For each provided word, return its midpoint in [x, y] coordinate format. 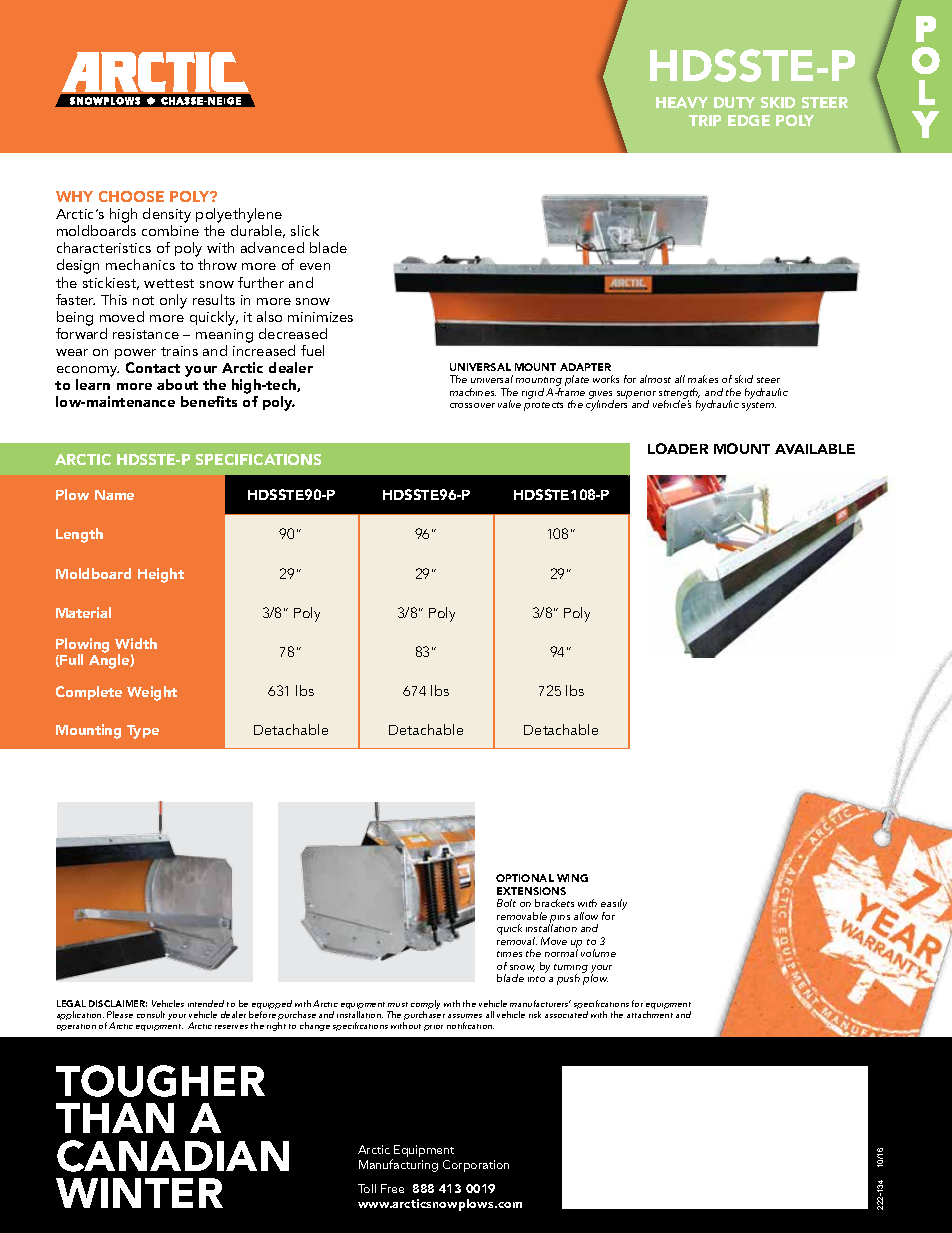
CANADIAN [173, 1156]
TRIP [705, 120]
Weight [152, 693]
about [177, 384]
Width [136, 643]
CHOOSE [131, 196]
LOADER [678, 448]
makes [703, 379]
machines [473, 392]
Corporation [476, 1166]
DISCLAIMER [118, 1003]
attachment [650, 1014]
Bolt [506, 903]
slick [305, 230]
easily [614, 906]
